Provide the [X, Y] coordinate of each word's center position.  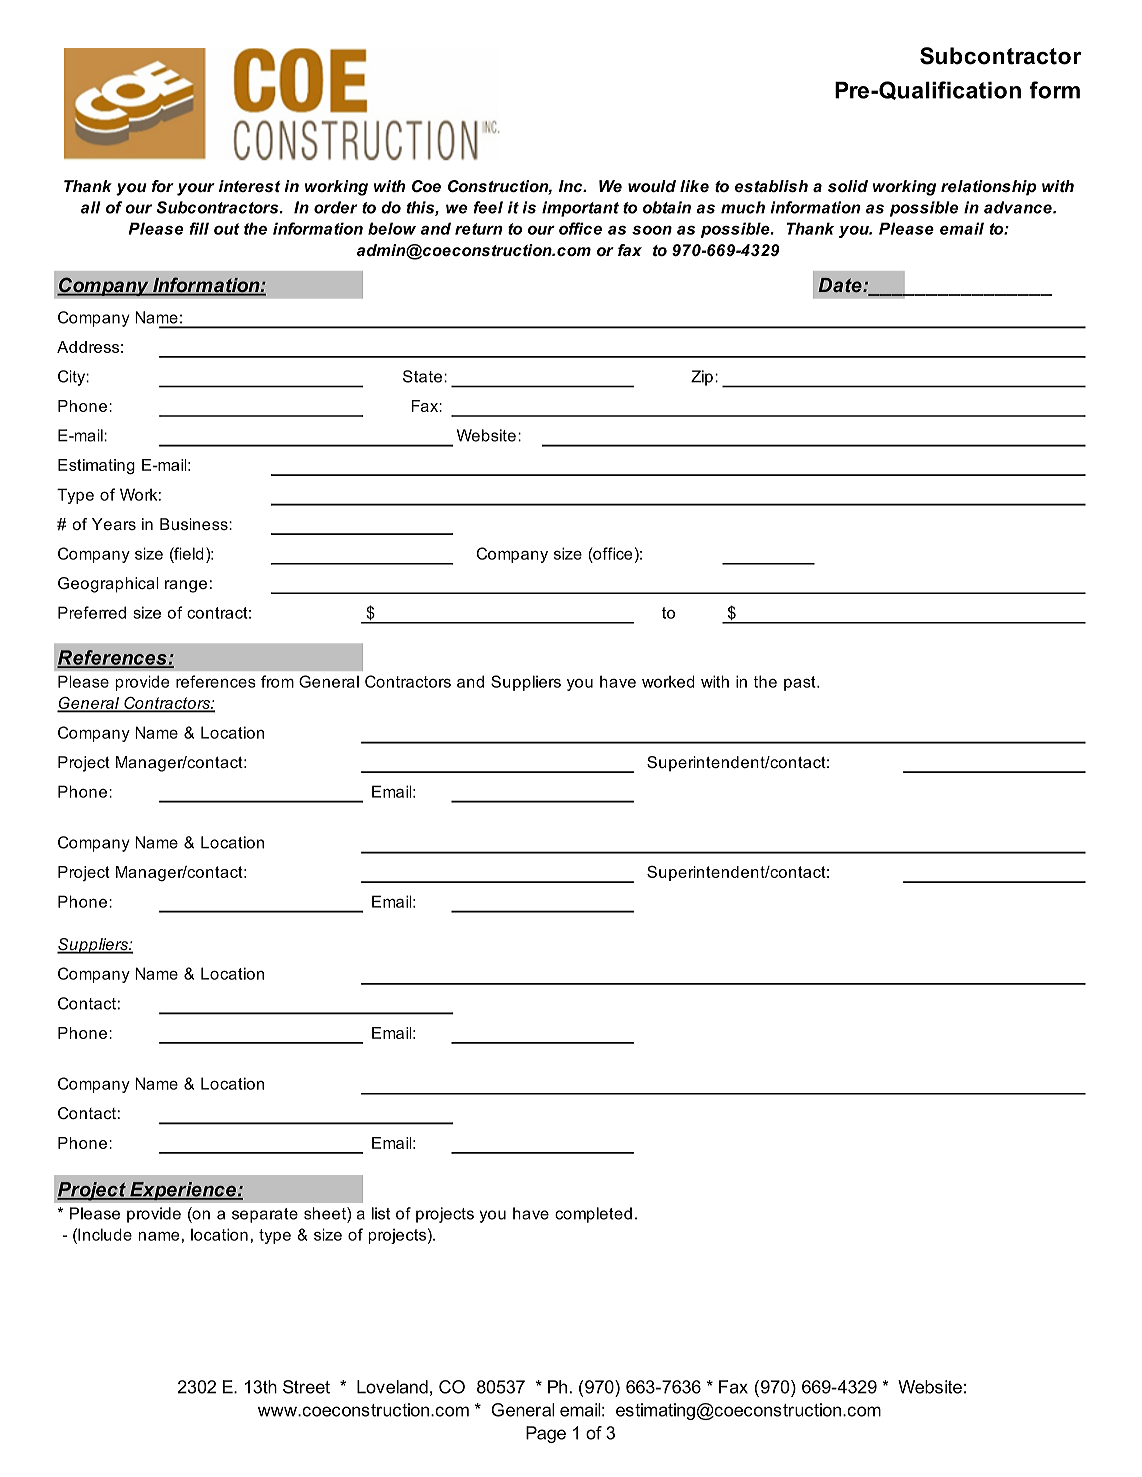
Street [306, 1387]
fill [199, 228]
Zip [702, 378]
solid [848, 186]
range [186, 586]
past [801, 683]
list [381, 1213]
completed [593, 1215]
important [580, 209]
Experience [183, 1191]
